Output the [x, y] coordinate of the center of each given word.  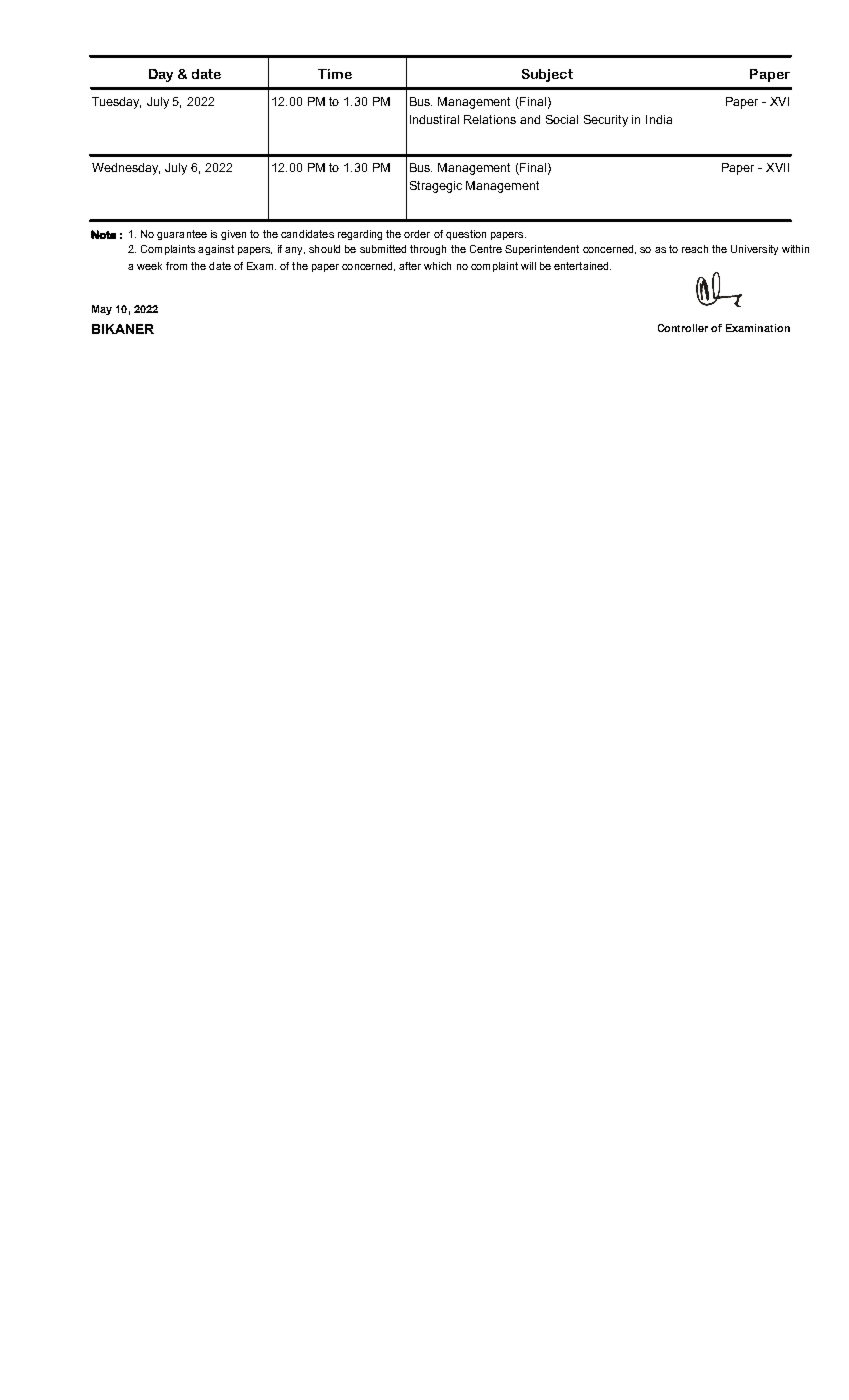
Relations [490, 119]
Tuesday [116, 103]
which [437, 266]
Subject [547, 75]
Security [606, 121]
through [428, 250]
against [216, 250]
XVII [777, 167]
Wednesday [126, 169]
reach [695, 249]
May [102, 310]
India [659, 119]
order [417, 234]
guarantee [182, 235]
